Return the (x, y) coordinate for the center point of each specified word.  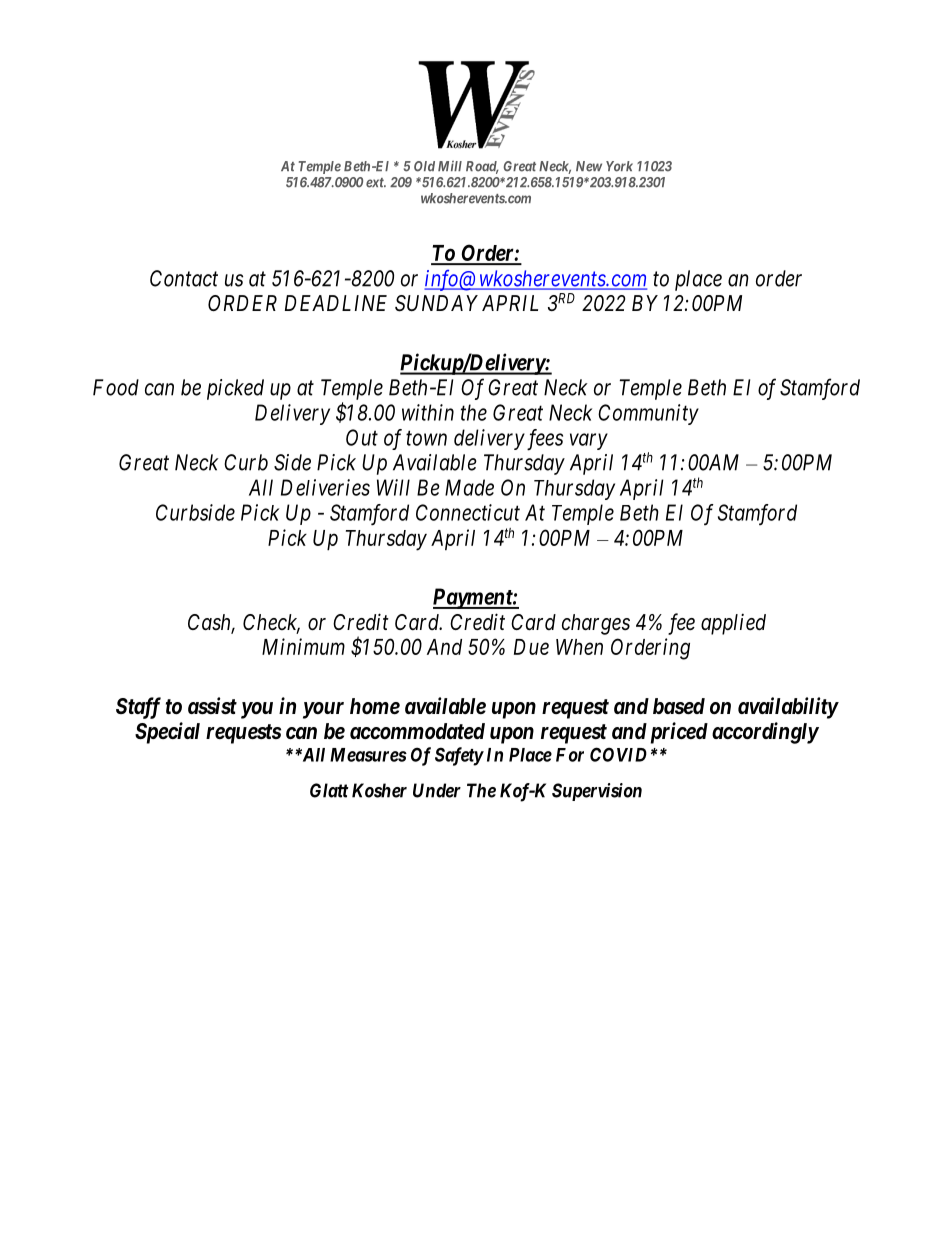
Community (648, 414)
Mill (450, 166)
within (428, 412)
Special (167, 733)
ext (376, 183)
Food (116, 387)
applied (733, 624)
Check (271, 623)
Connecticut (468, 512)
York (619, 166)
